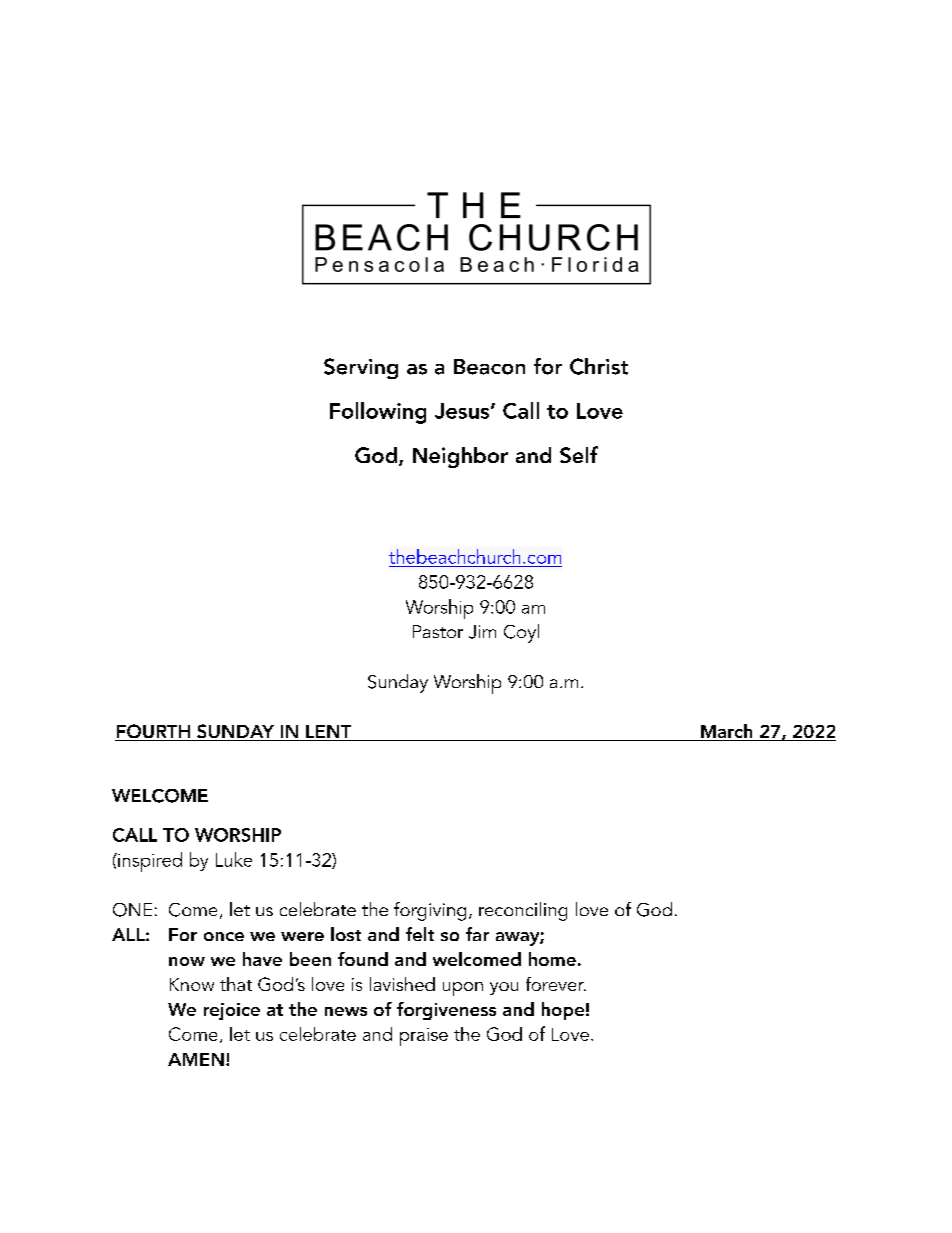 The image size is (952, 1233). What do you see at coordinates (482, 632) in the page?
I see `Jim` at bounding box center [482, 632].
